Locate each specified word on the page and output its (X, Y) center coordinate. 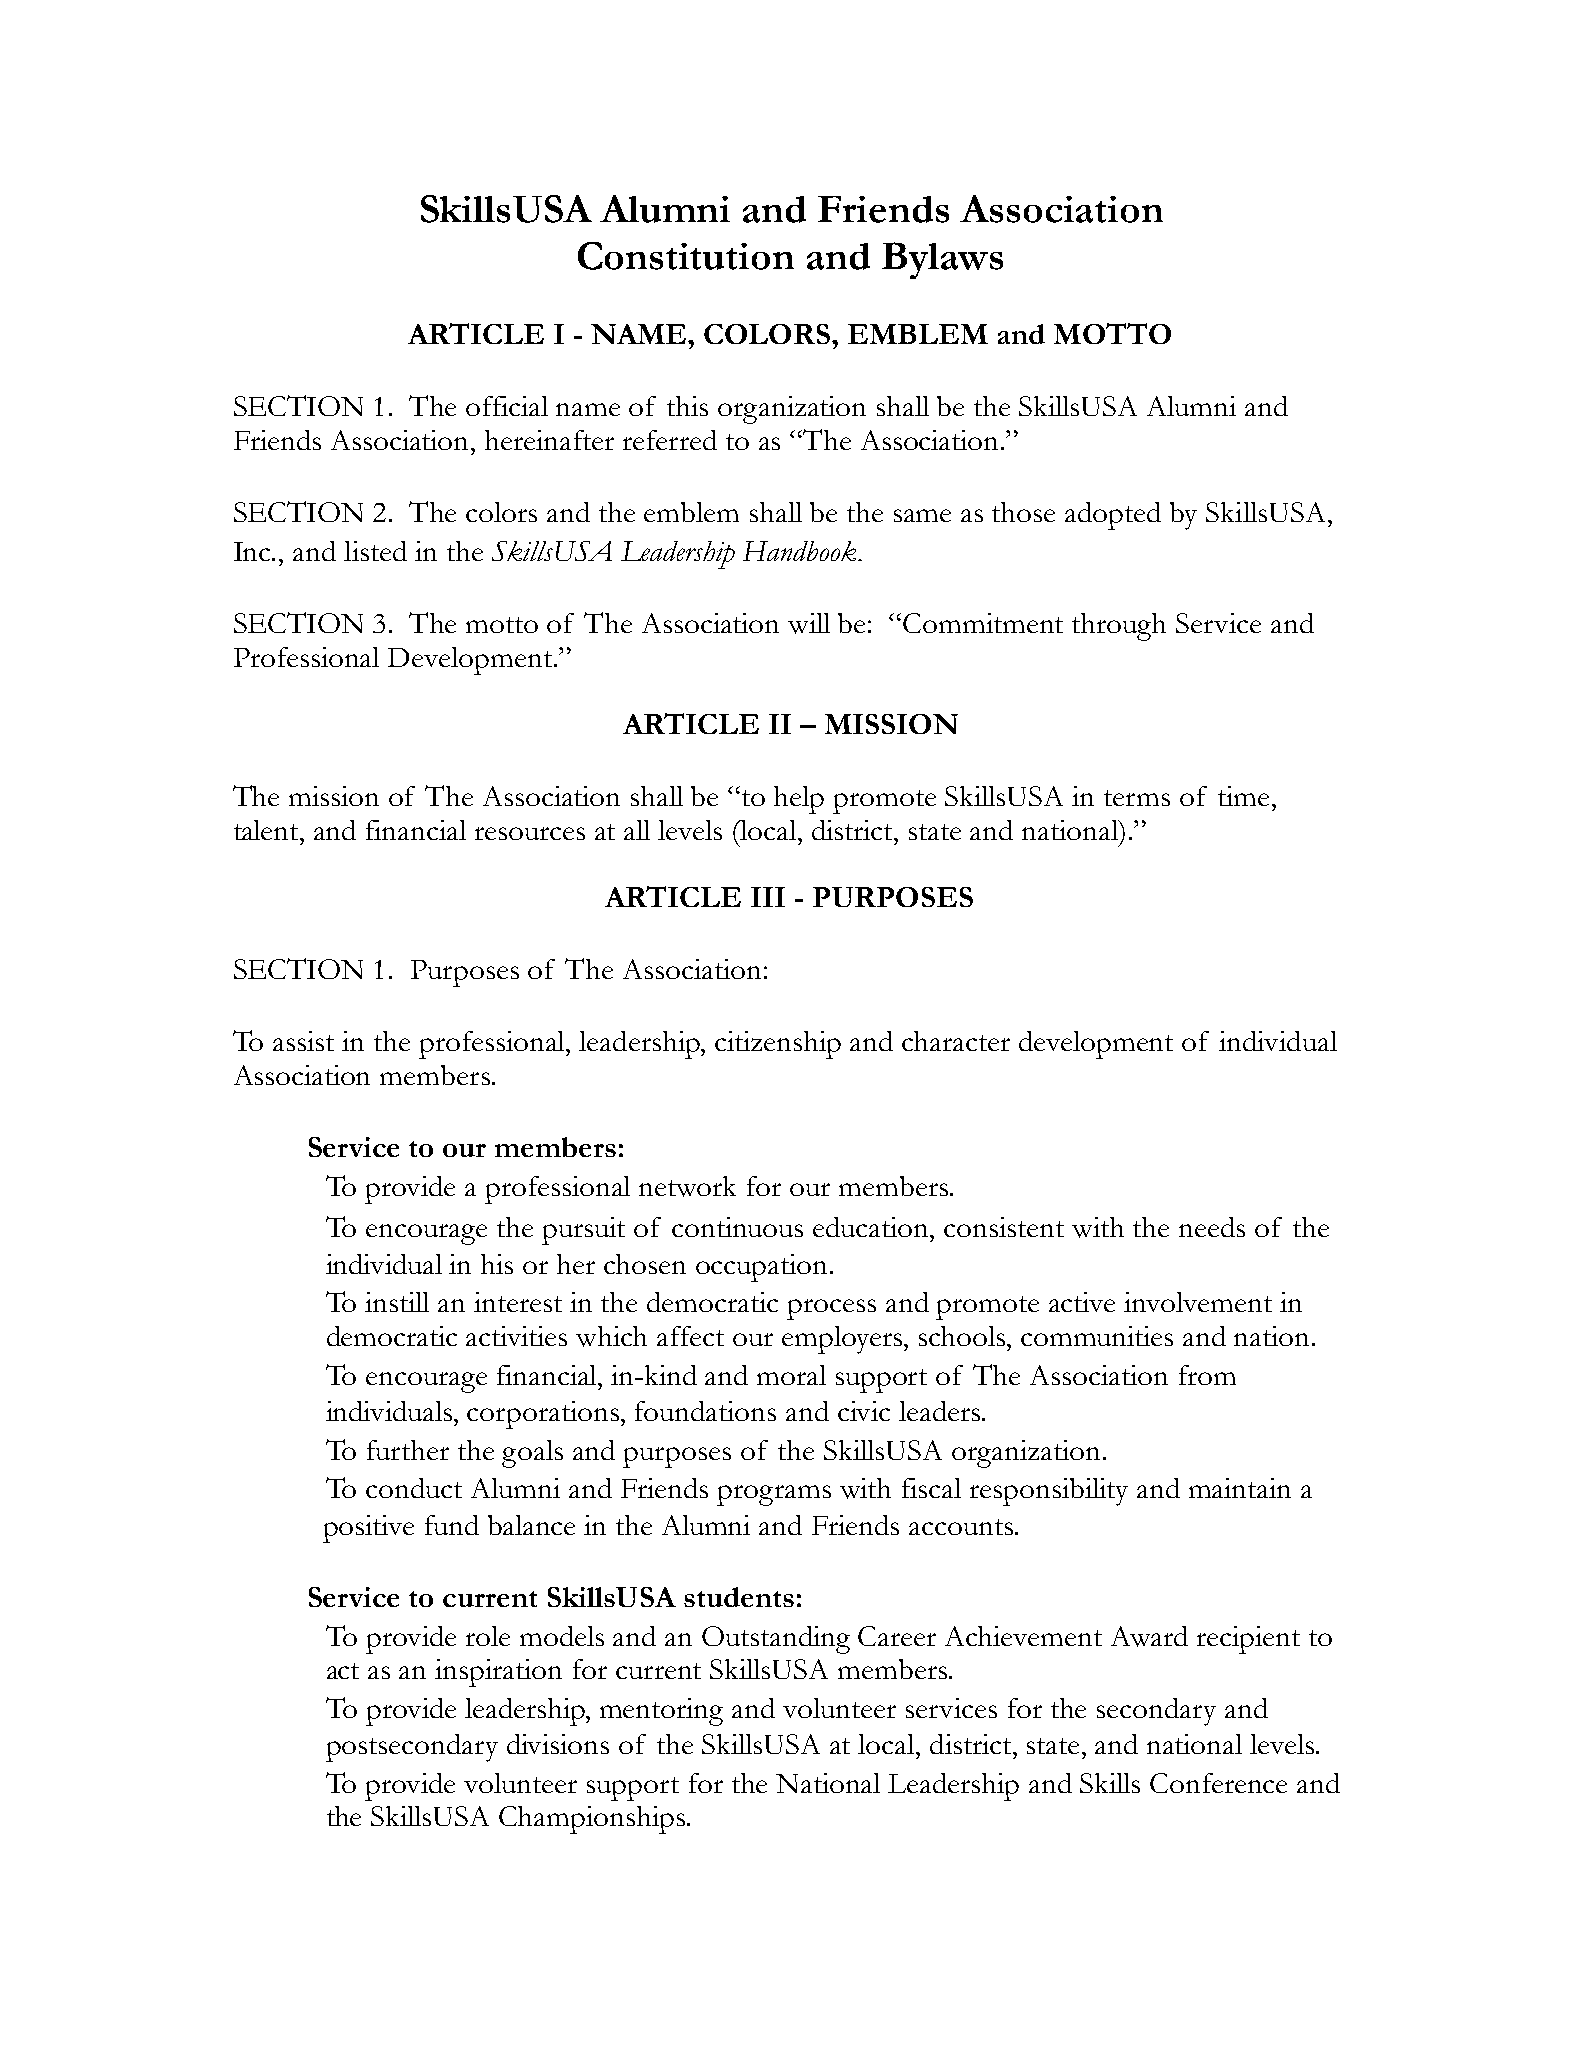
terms (1137, 798)
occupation (763, 1268)
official (507, 406)
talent (268, 830)
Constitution (686, 256)
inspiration (498, 1673)
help (799, 800)
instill (397, 1302)
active (1082, 1302)
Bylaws (942, 260)
